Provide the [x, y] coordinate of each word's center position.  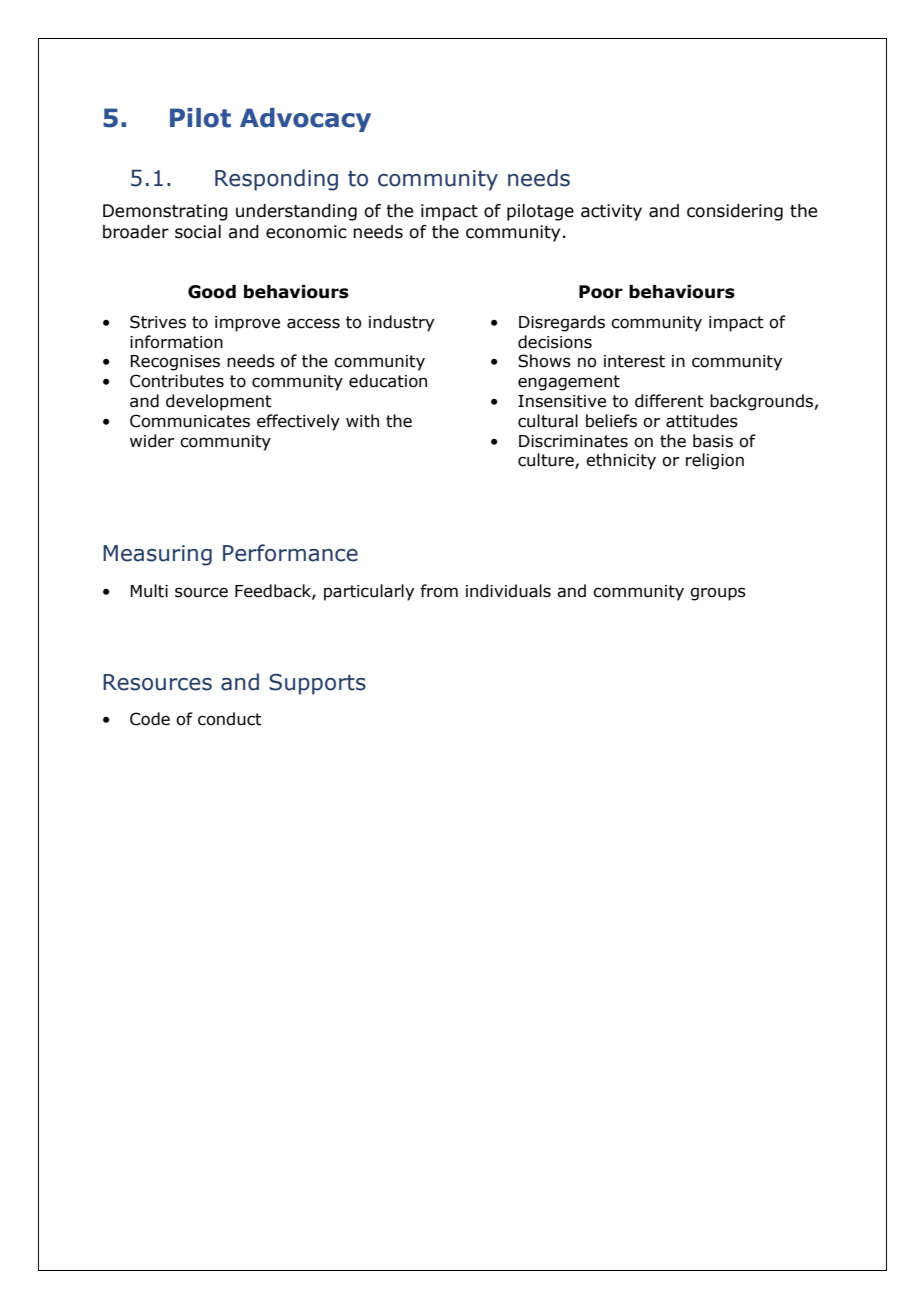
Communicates [190, 421]
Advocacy [305, 120]
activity [611, 212]
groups [718, 594]
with [362, 421]
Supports [317, 684]
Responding [276, 180]
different [669, 401]
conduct [230, 719]
